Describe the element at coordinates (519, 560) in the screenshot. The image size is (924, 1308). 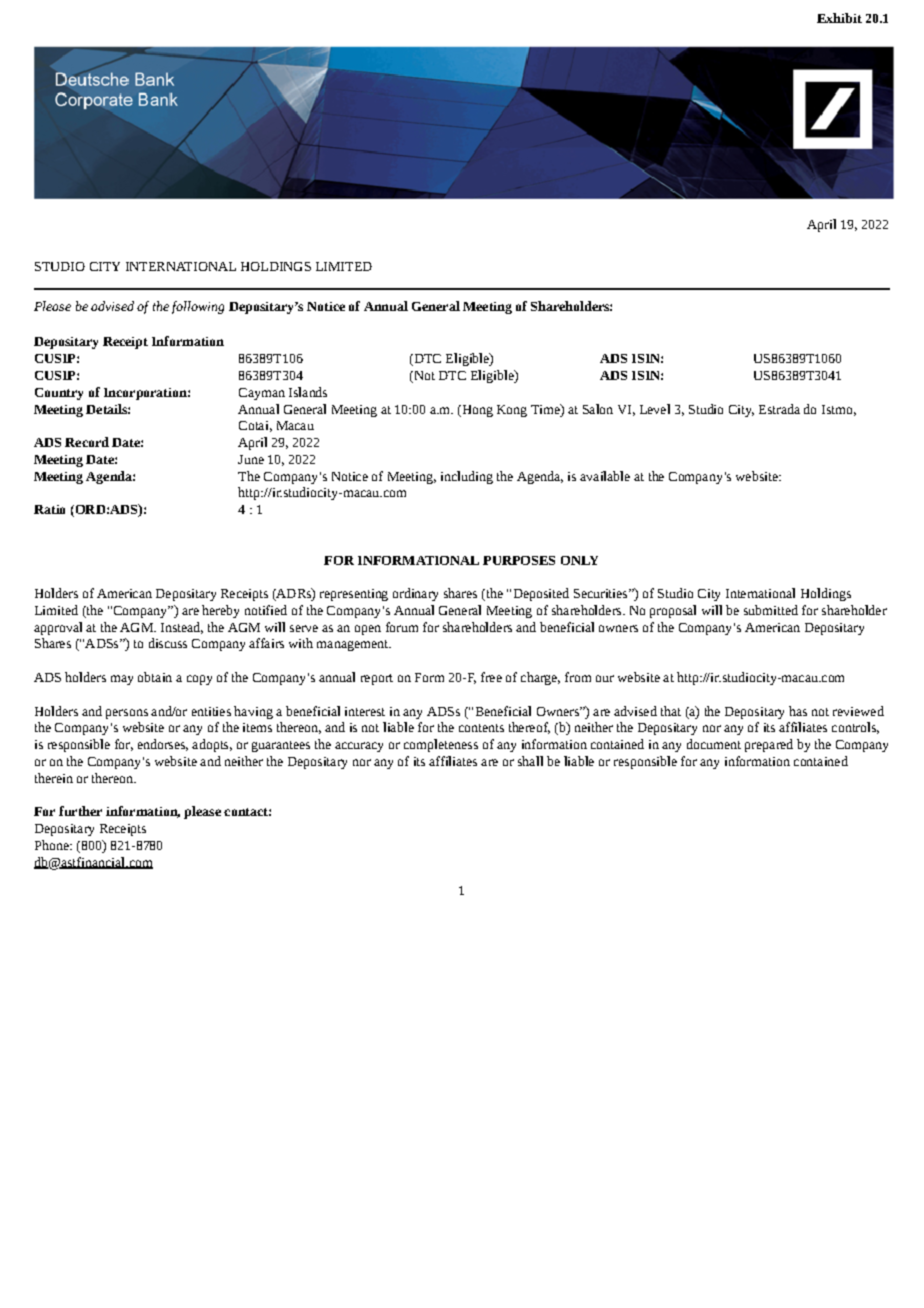
I see `PURPOSES` at that location.
